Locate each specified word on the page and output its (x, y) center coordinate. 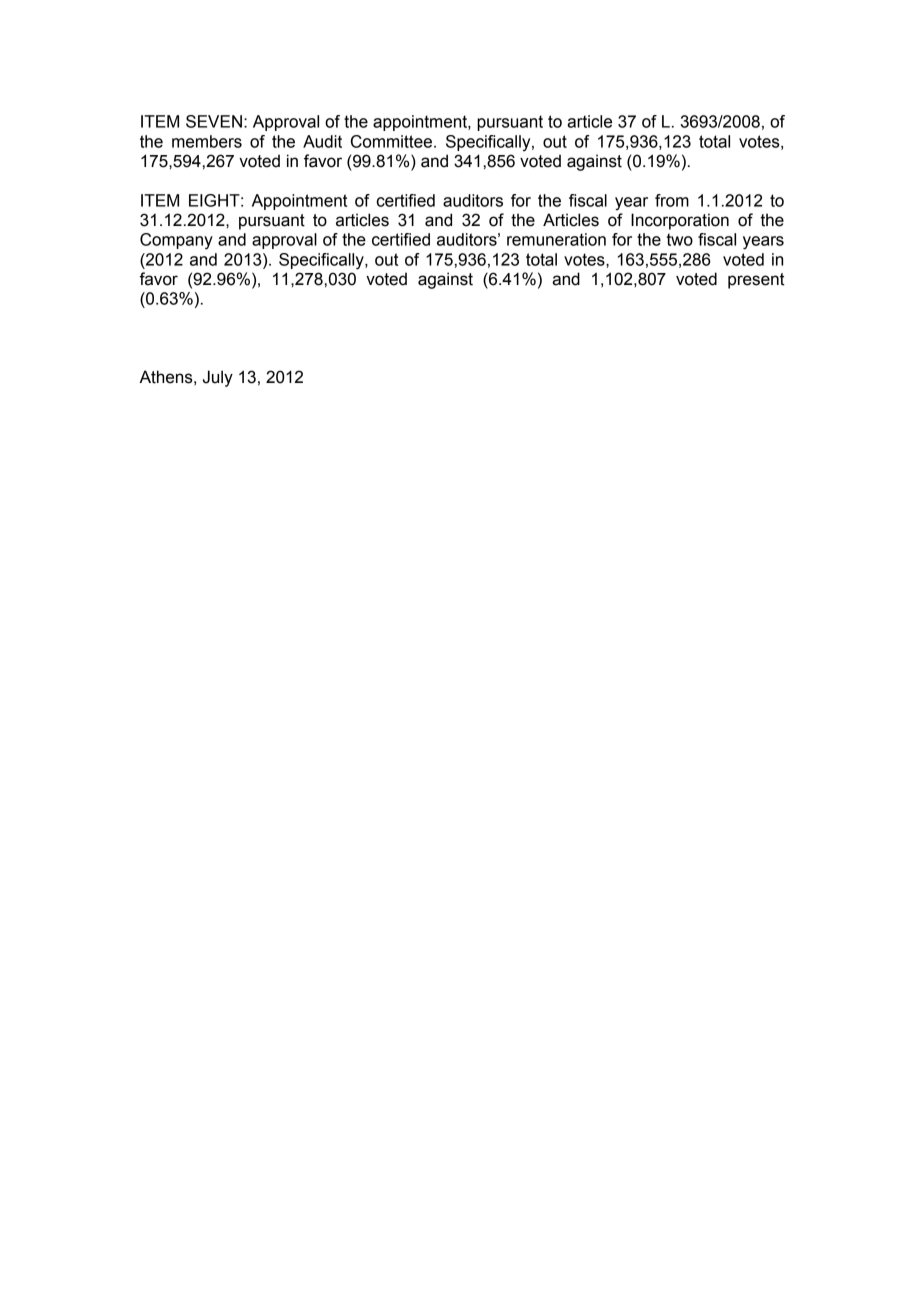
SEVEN (214, 121)
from (672, 200)
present (756, 281)
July (218, 378)
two (680, 239)
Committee (391, 141)
